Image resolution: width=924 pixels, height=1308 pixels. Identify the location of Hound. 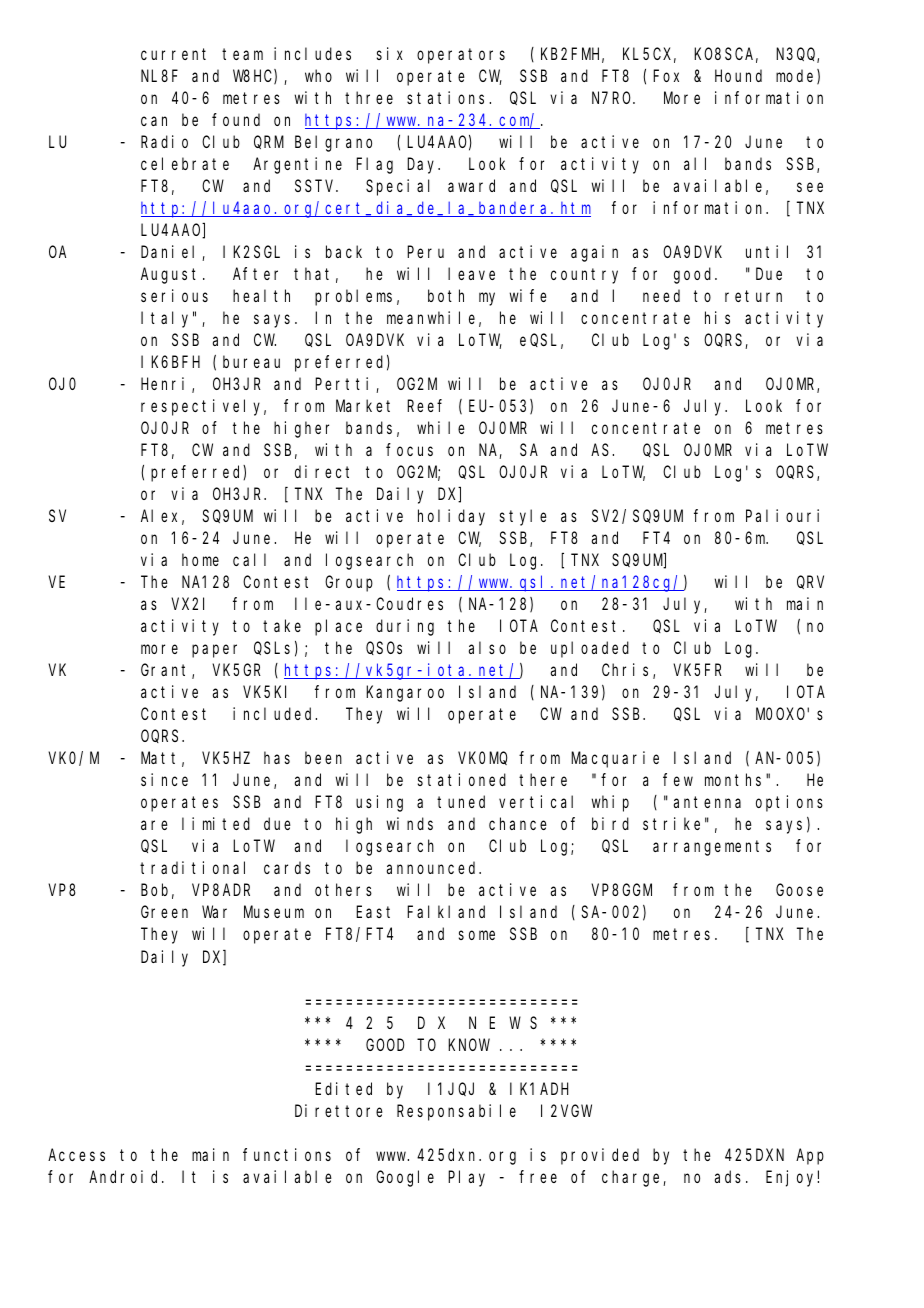
(738, 75).
